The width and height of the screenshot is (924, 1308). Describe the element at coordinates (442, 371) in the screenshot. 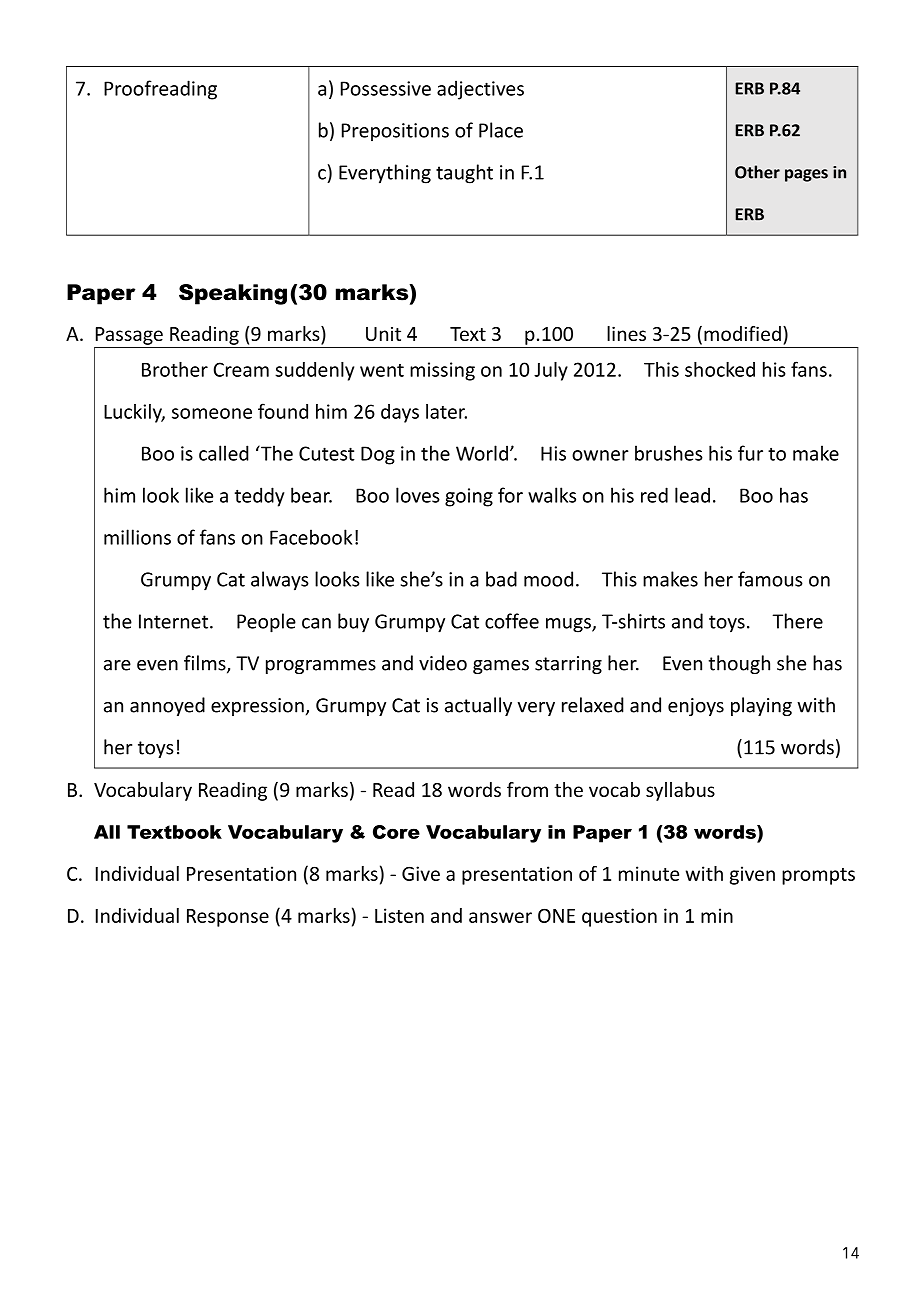

I see `missing` at that location.
